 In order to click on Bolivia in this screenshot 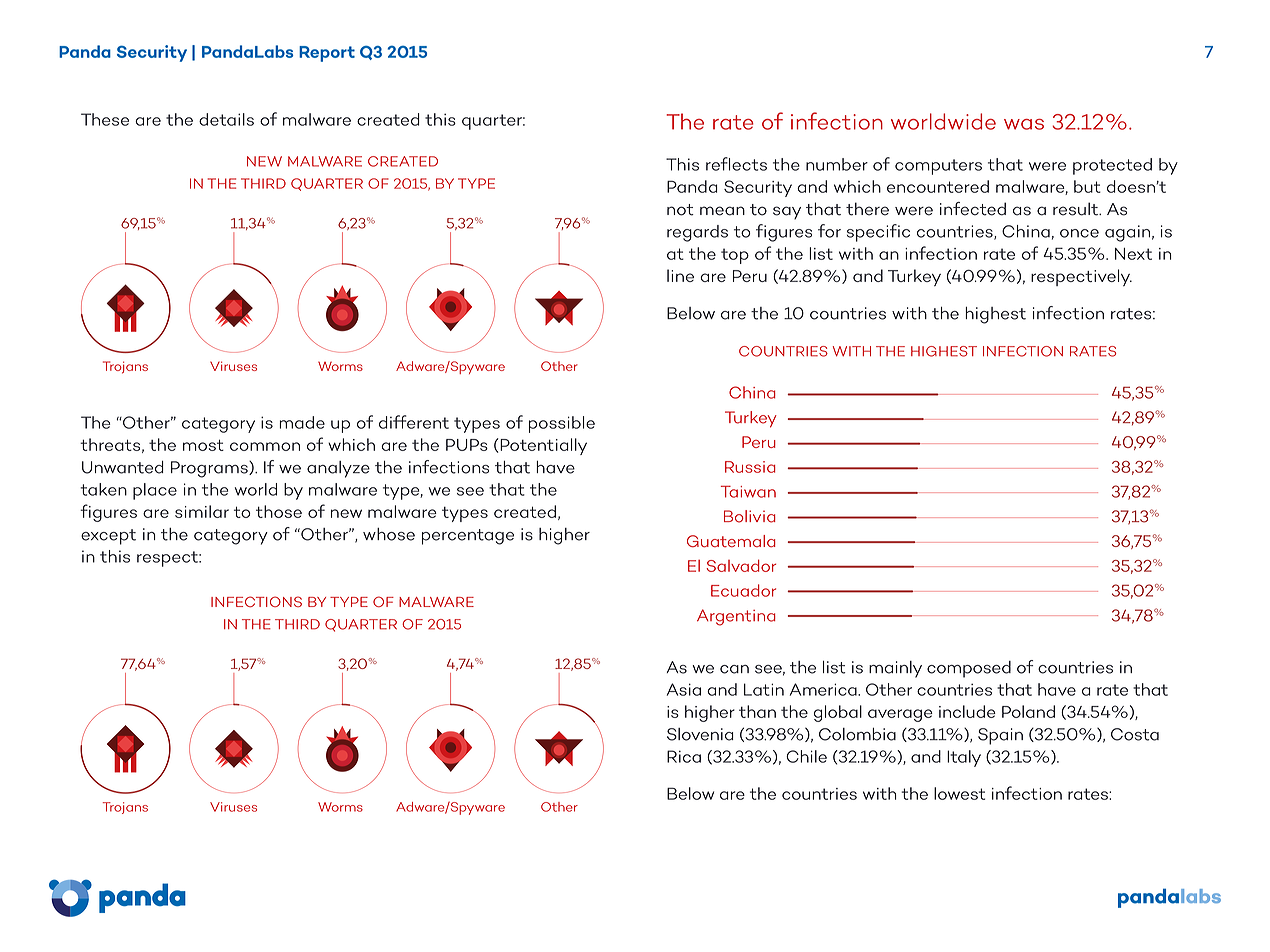, I will do `click(750, 516)`.
